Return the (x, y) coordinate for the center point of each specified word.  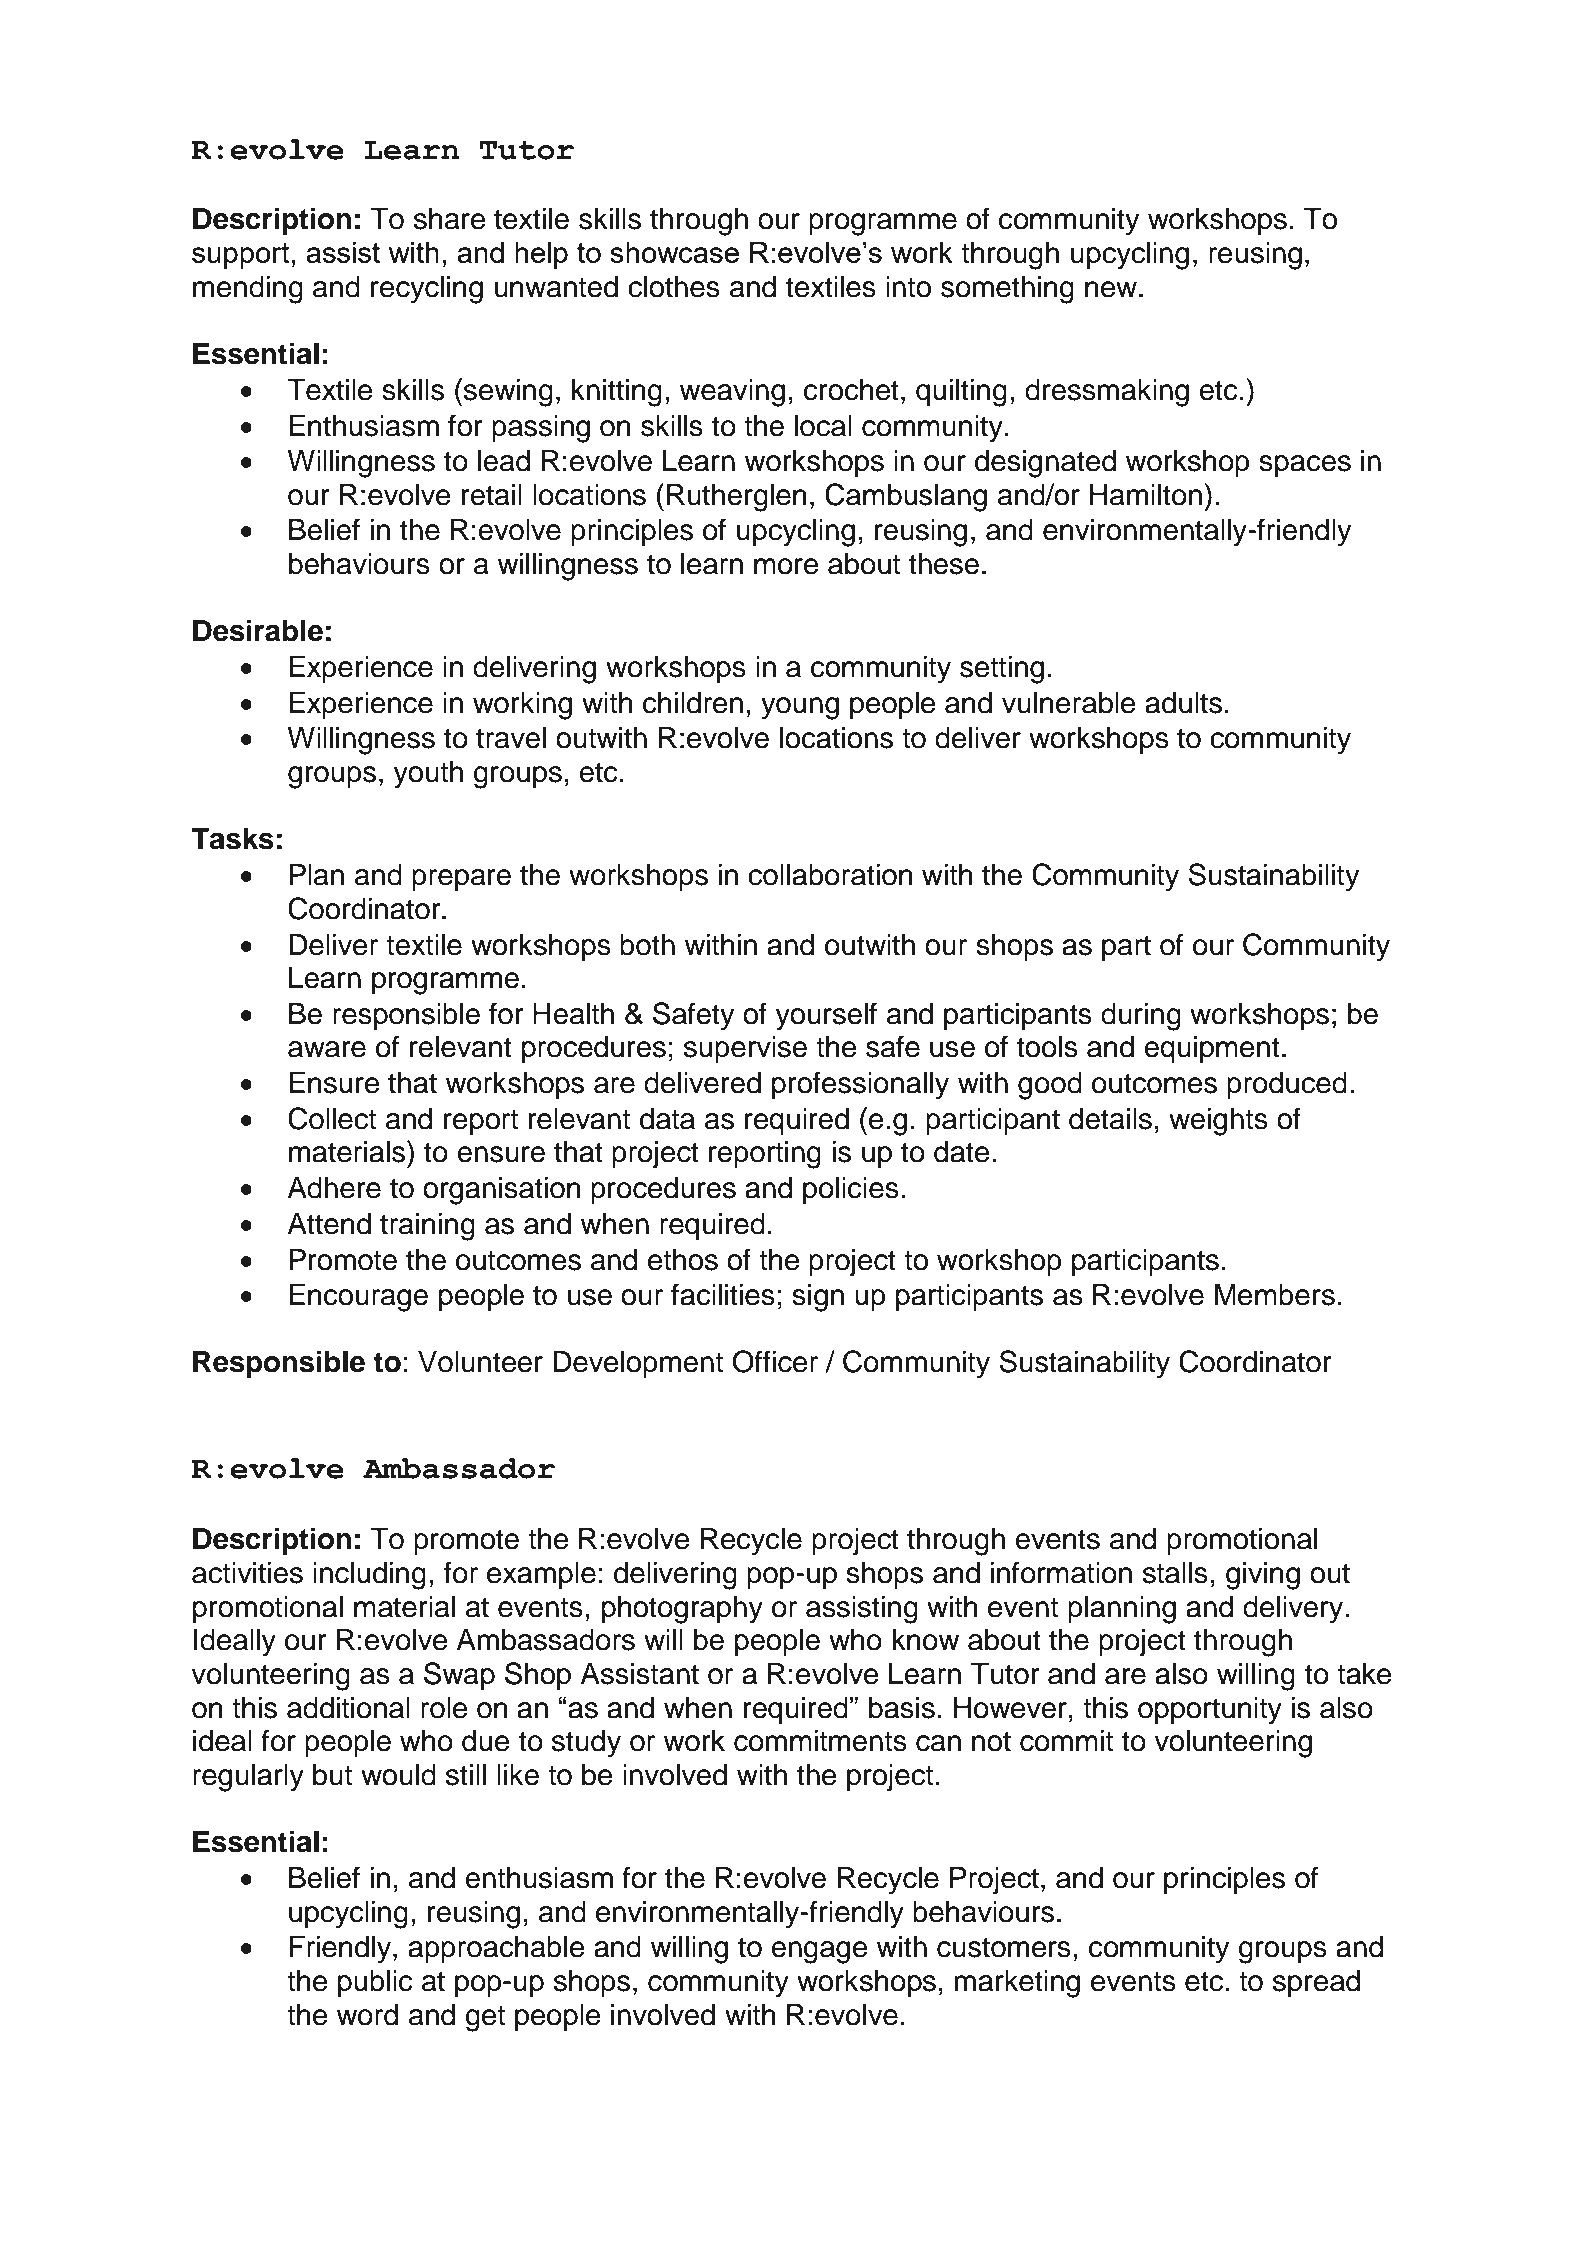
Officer (775, 1361)
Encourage (358, 1298)
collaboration (830, 875)
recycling (427, 290)
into (908, 287)
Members (1275, 1295)
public (375, 1983)
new (1112, 289)
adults (1183, 703)
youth (428, 775)
